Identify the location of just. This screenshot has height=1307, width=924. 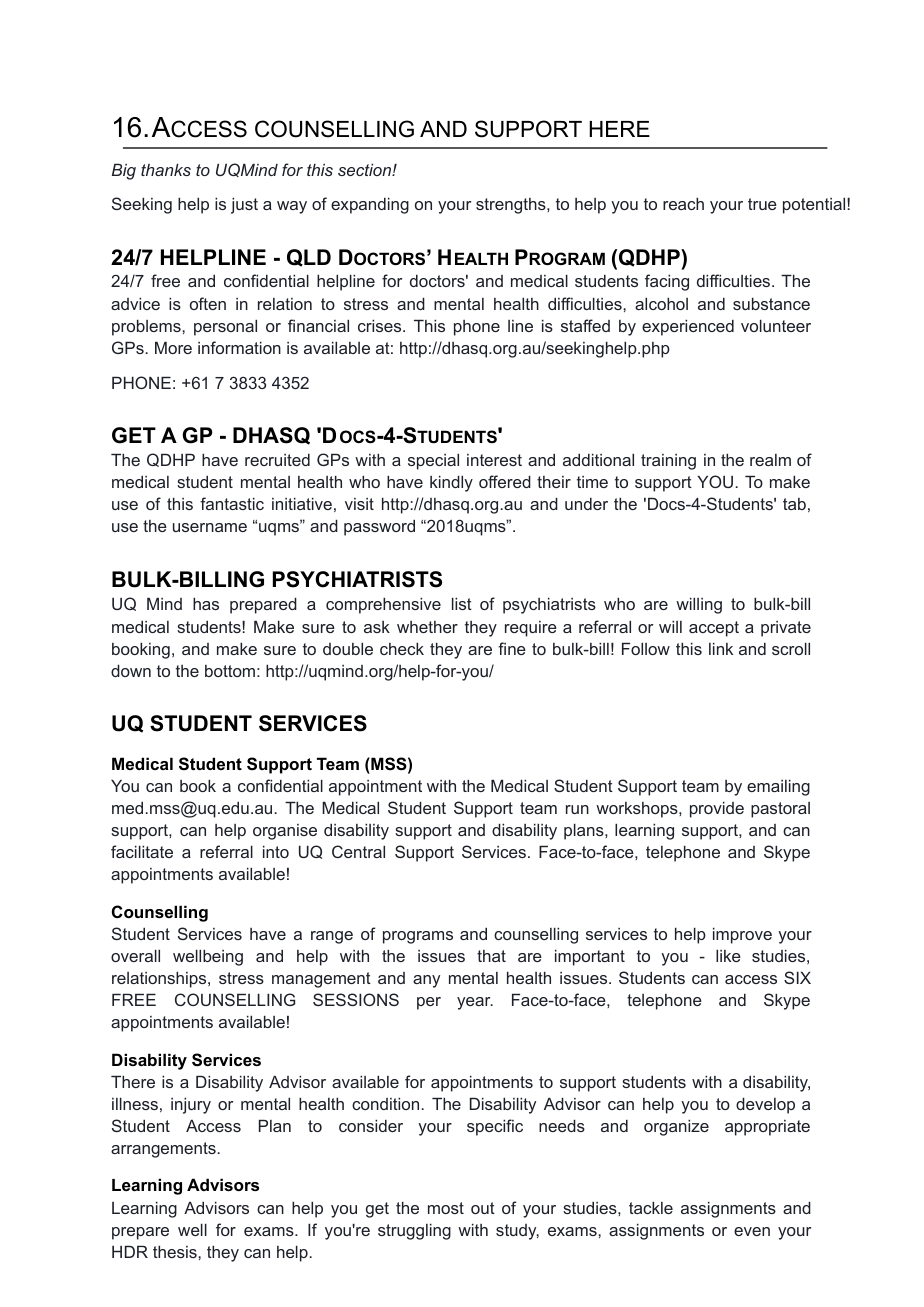
(244, 205).
